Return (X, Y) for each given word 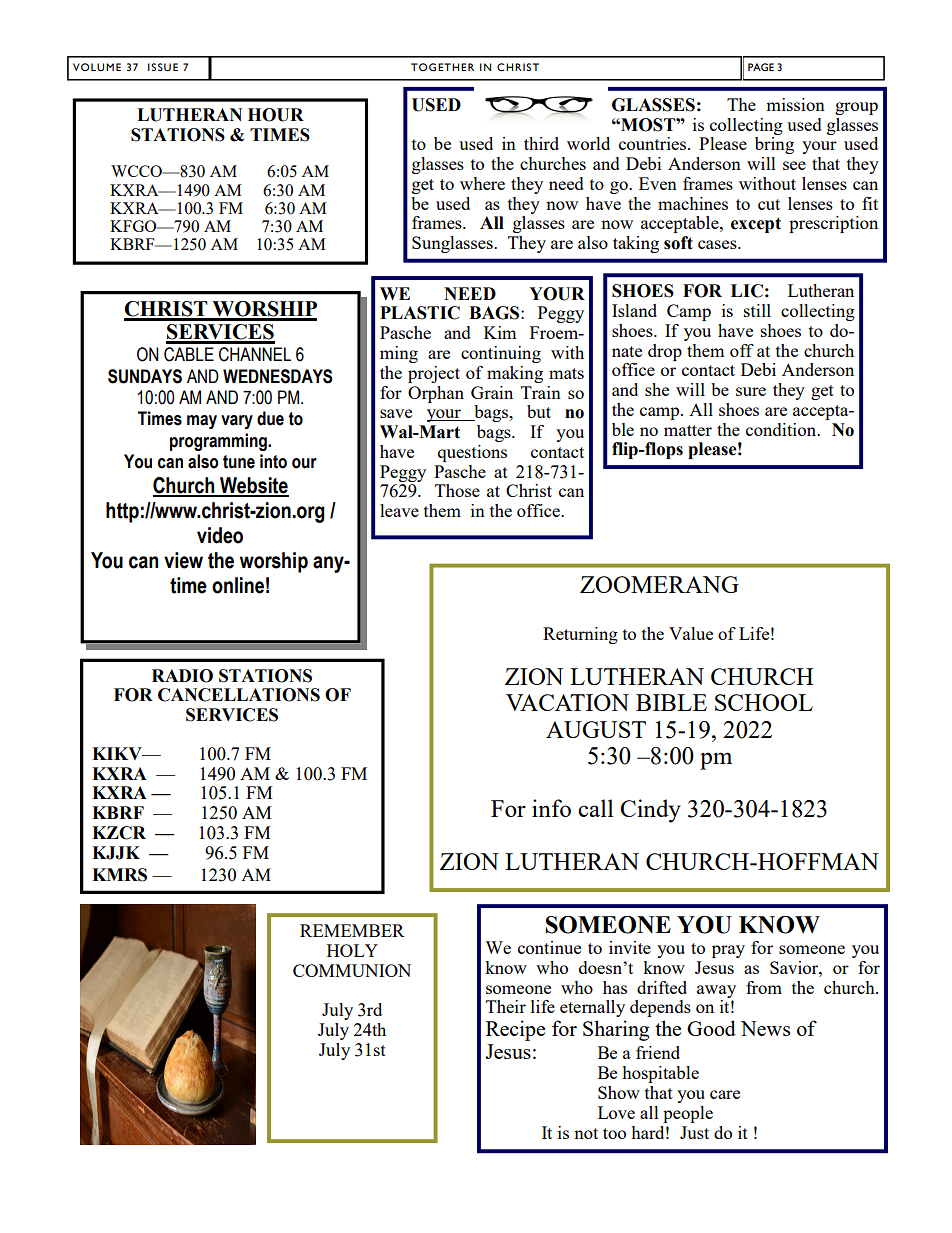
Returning (580, 635)
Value (691, 633)
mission (795, 104)
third (541, 143)
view (183, 560)
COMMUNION (352, 970)
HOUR (276, 115)
